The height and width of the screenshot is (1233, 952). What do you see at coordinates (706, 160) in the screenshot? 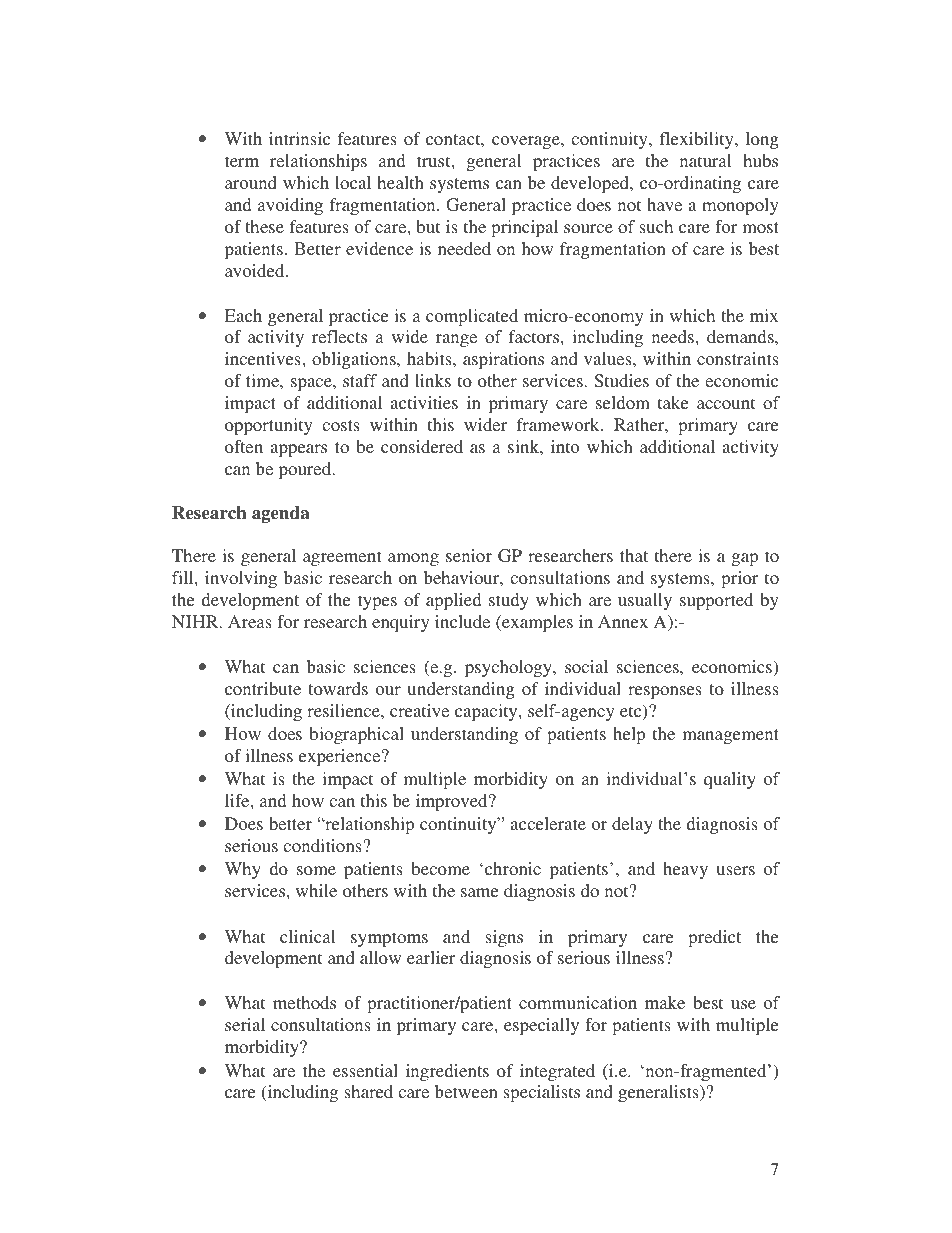
I see `natural` at bounding box center [706, 160].
